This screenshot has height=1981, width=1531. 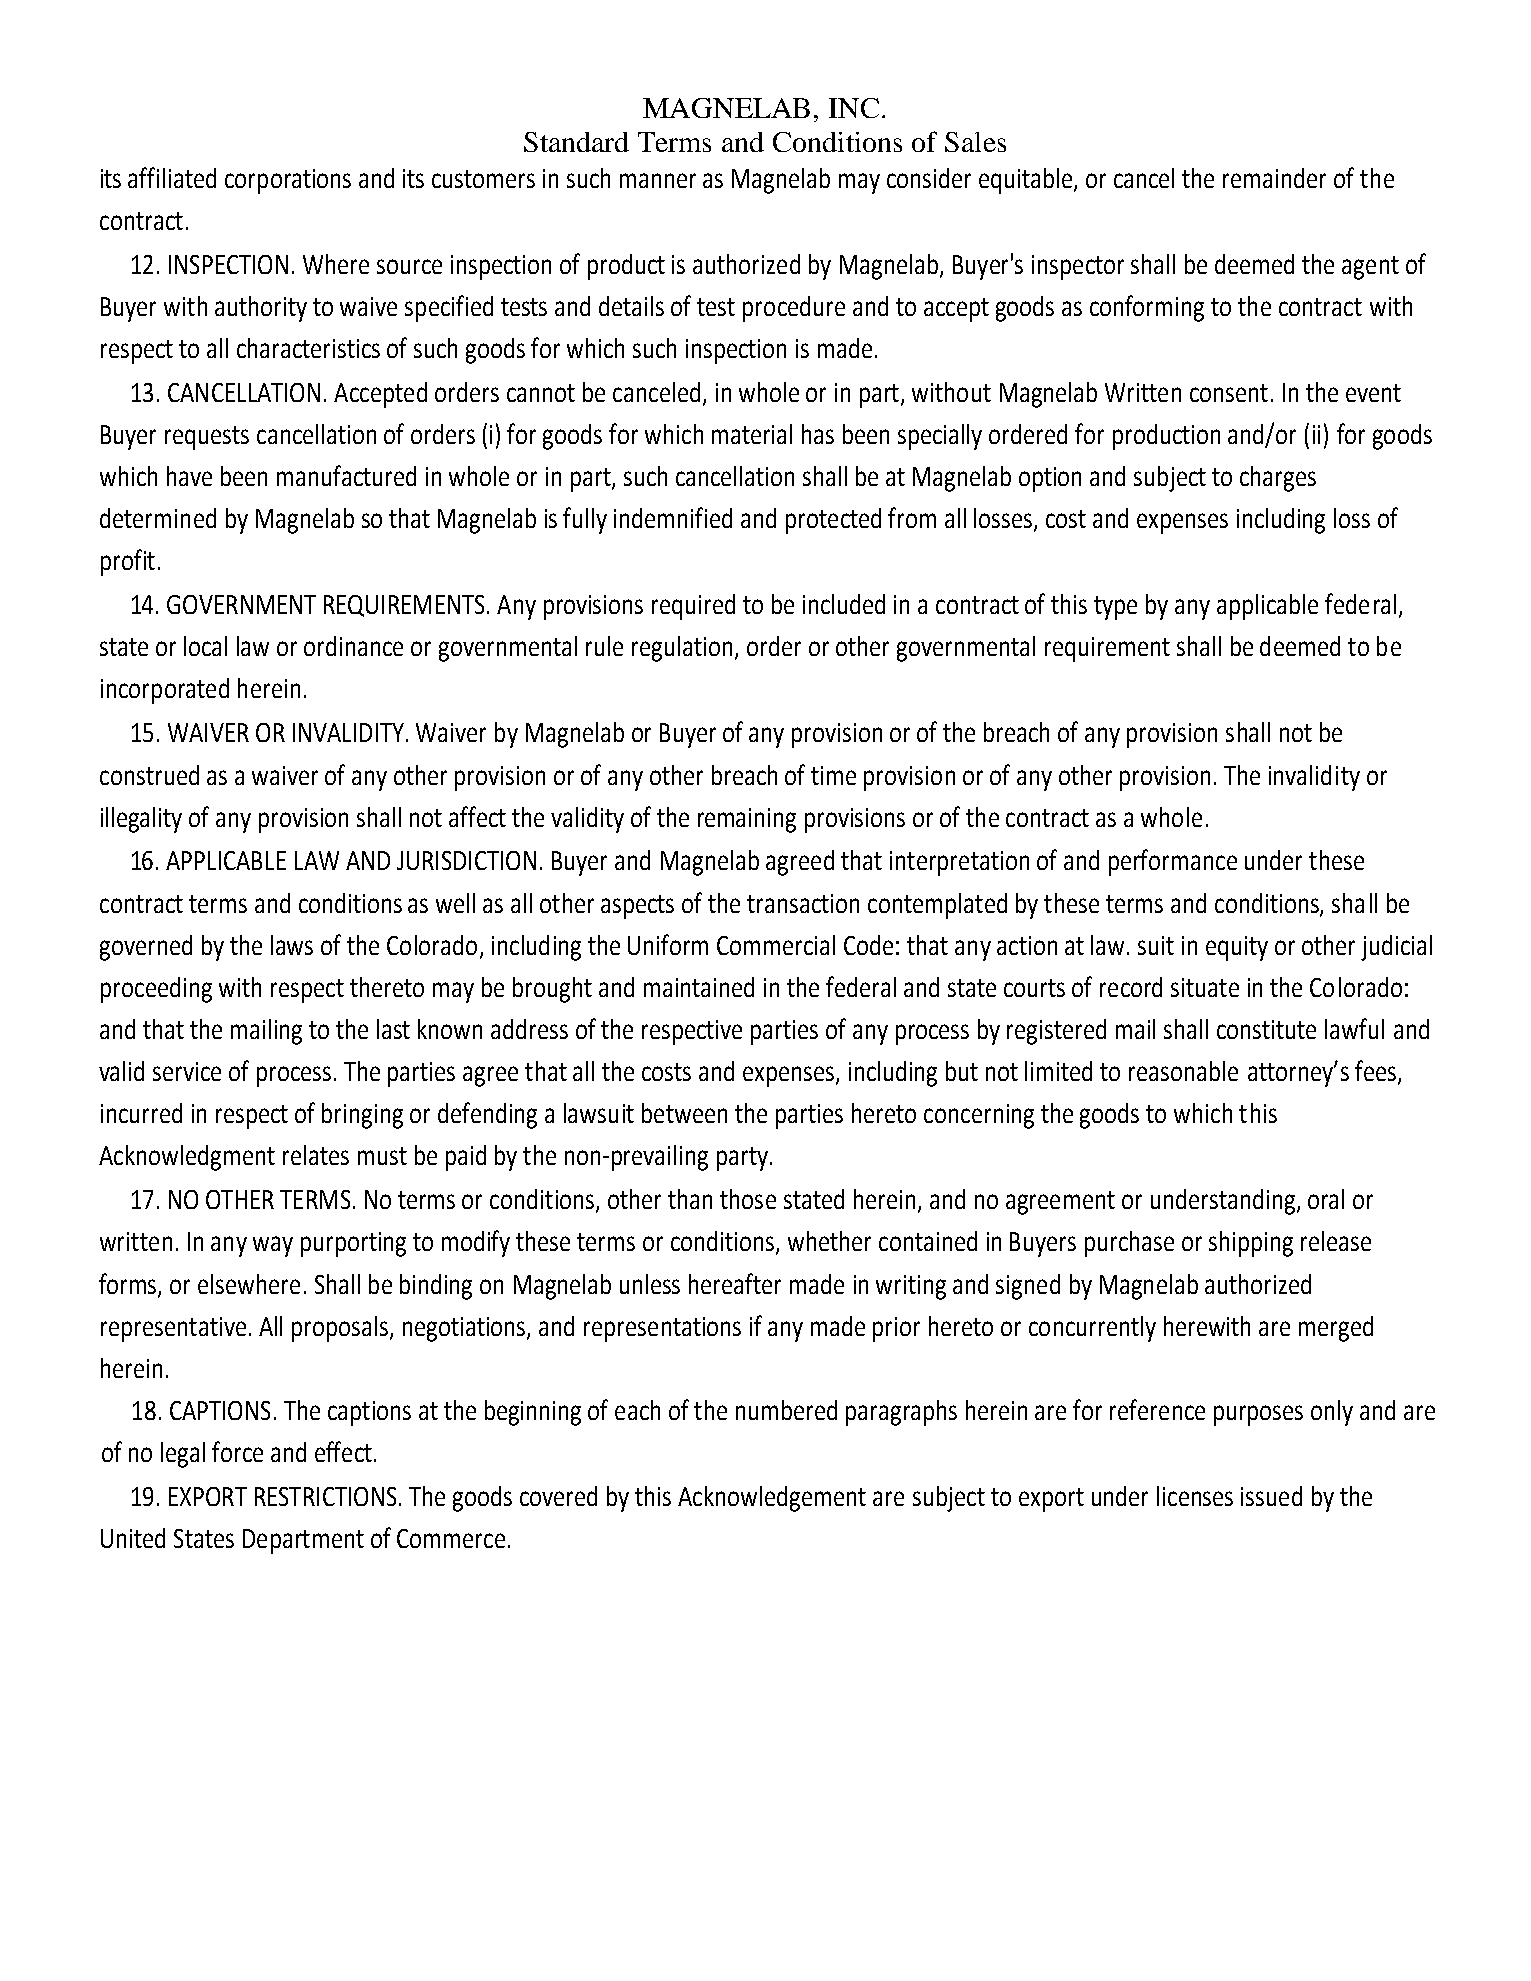 What do you see at coordinates (747, 820) in the screenshot?
I see `remaining` at bounding box center [747, 820].
